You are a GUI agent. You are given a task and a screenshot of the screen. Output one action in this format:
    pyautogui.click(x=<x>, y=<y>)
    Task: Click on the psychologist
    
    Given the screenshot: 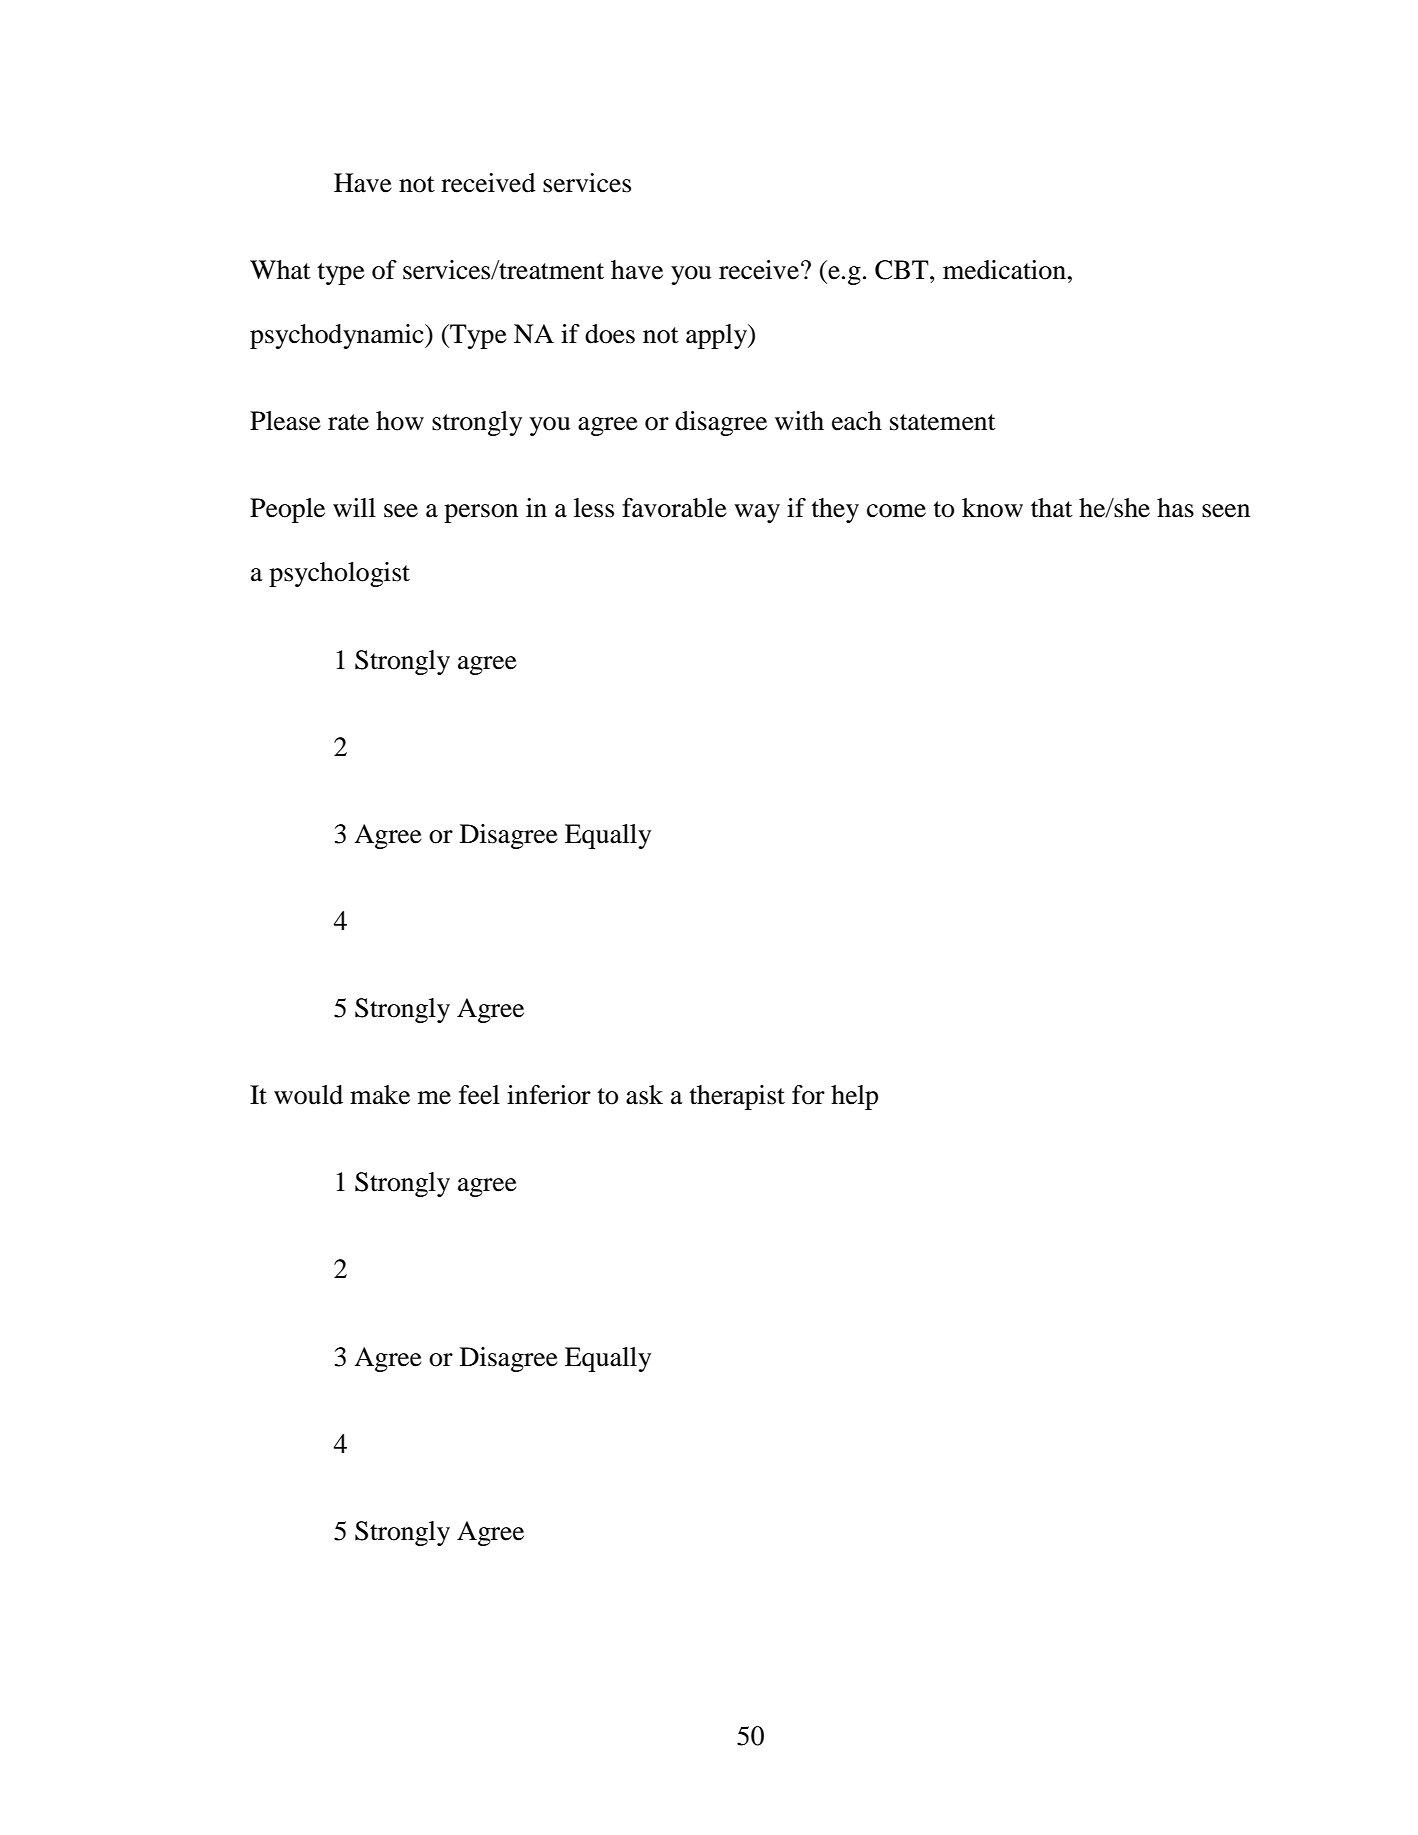 What is the action you would take?
    pyautogui.click(x=339, y=574)
